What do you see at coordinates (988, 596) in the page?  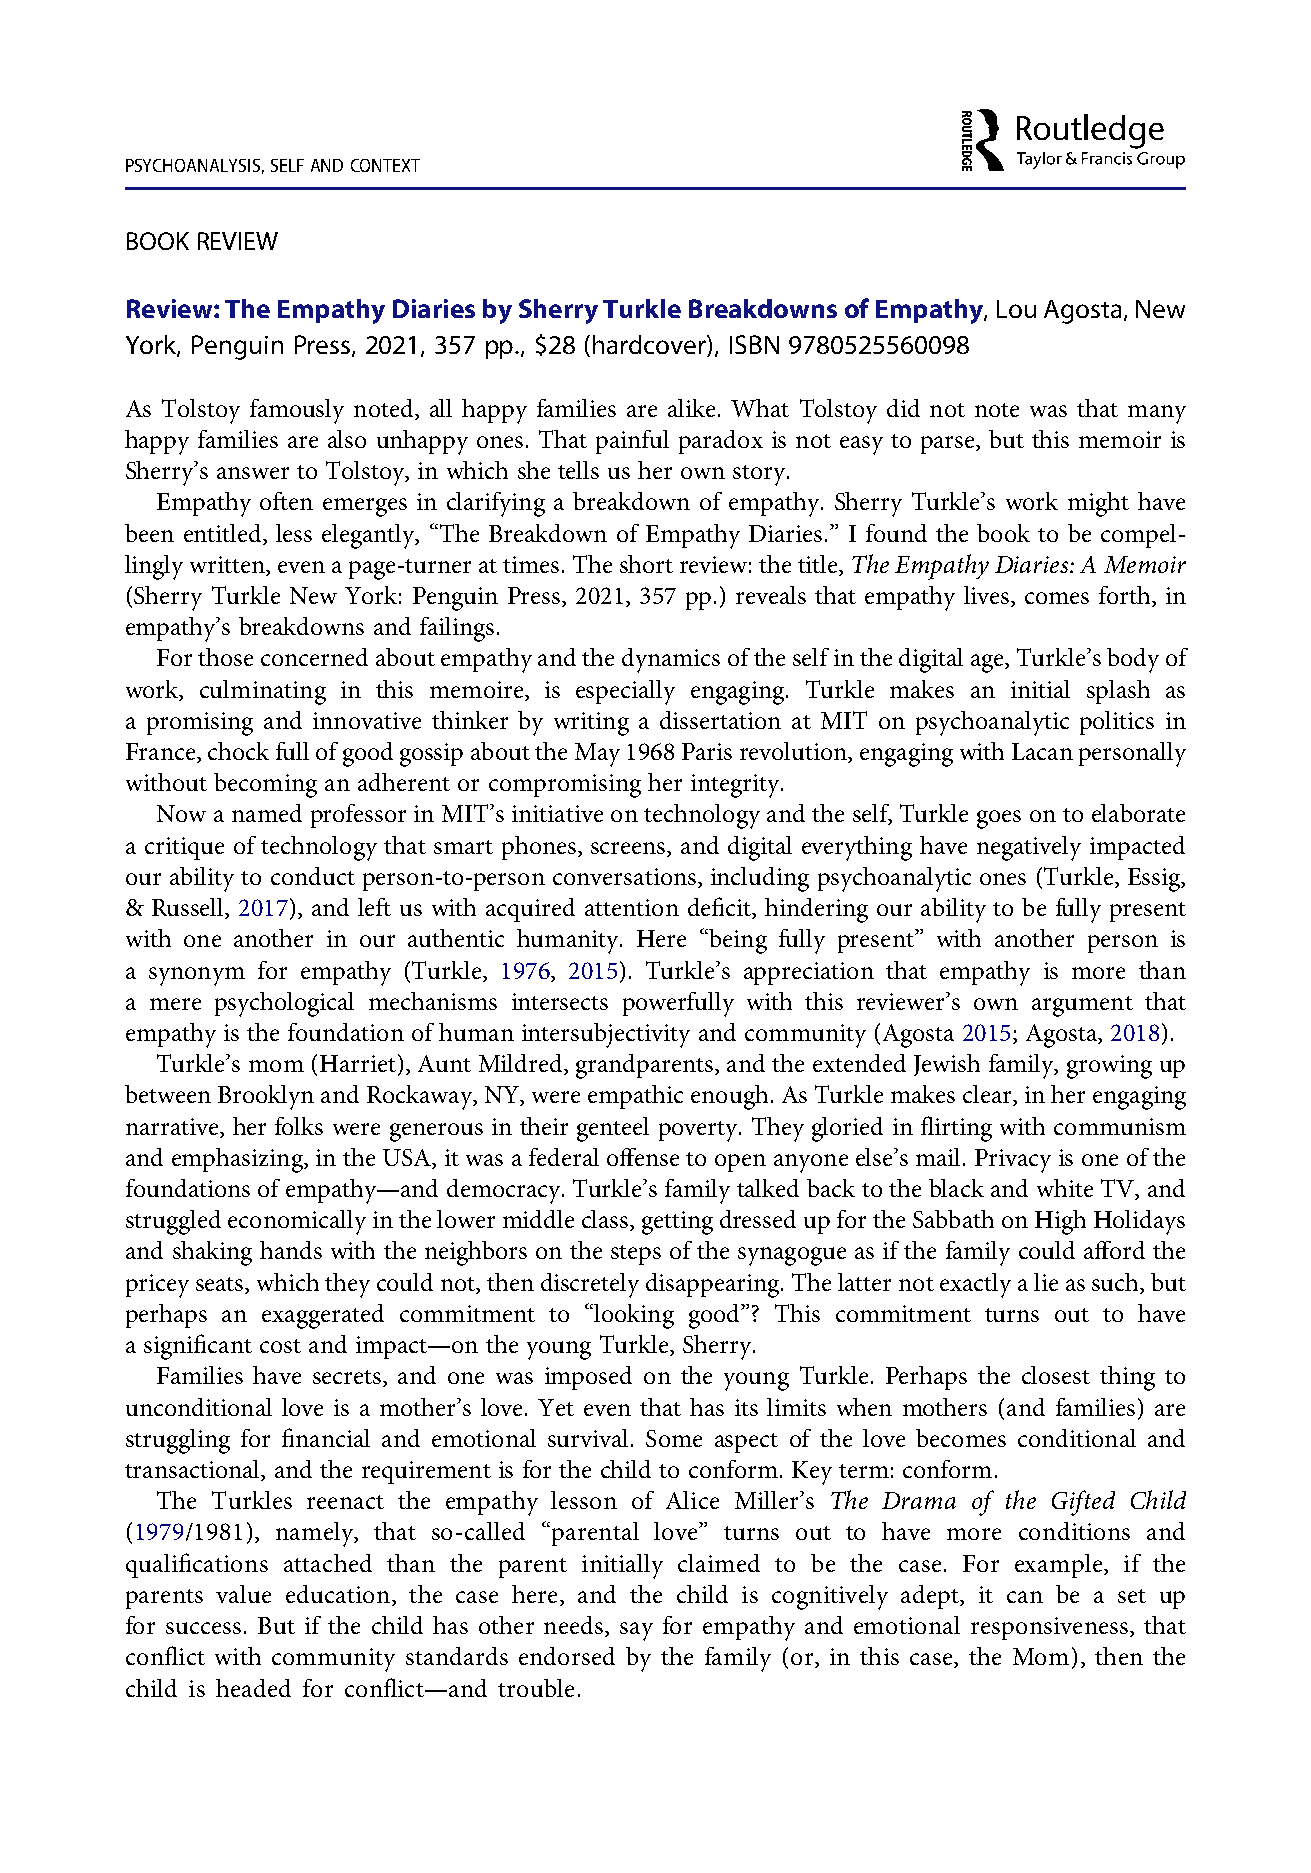 I see `lives` at bounding box center [988, 596].
